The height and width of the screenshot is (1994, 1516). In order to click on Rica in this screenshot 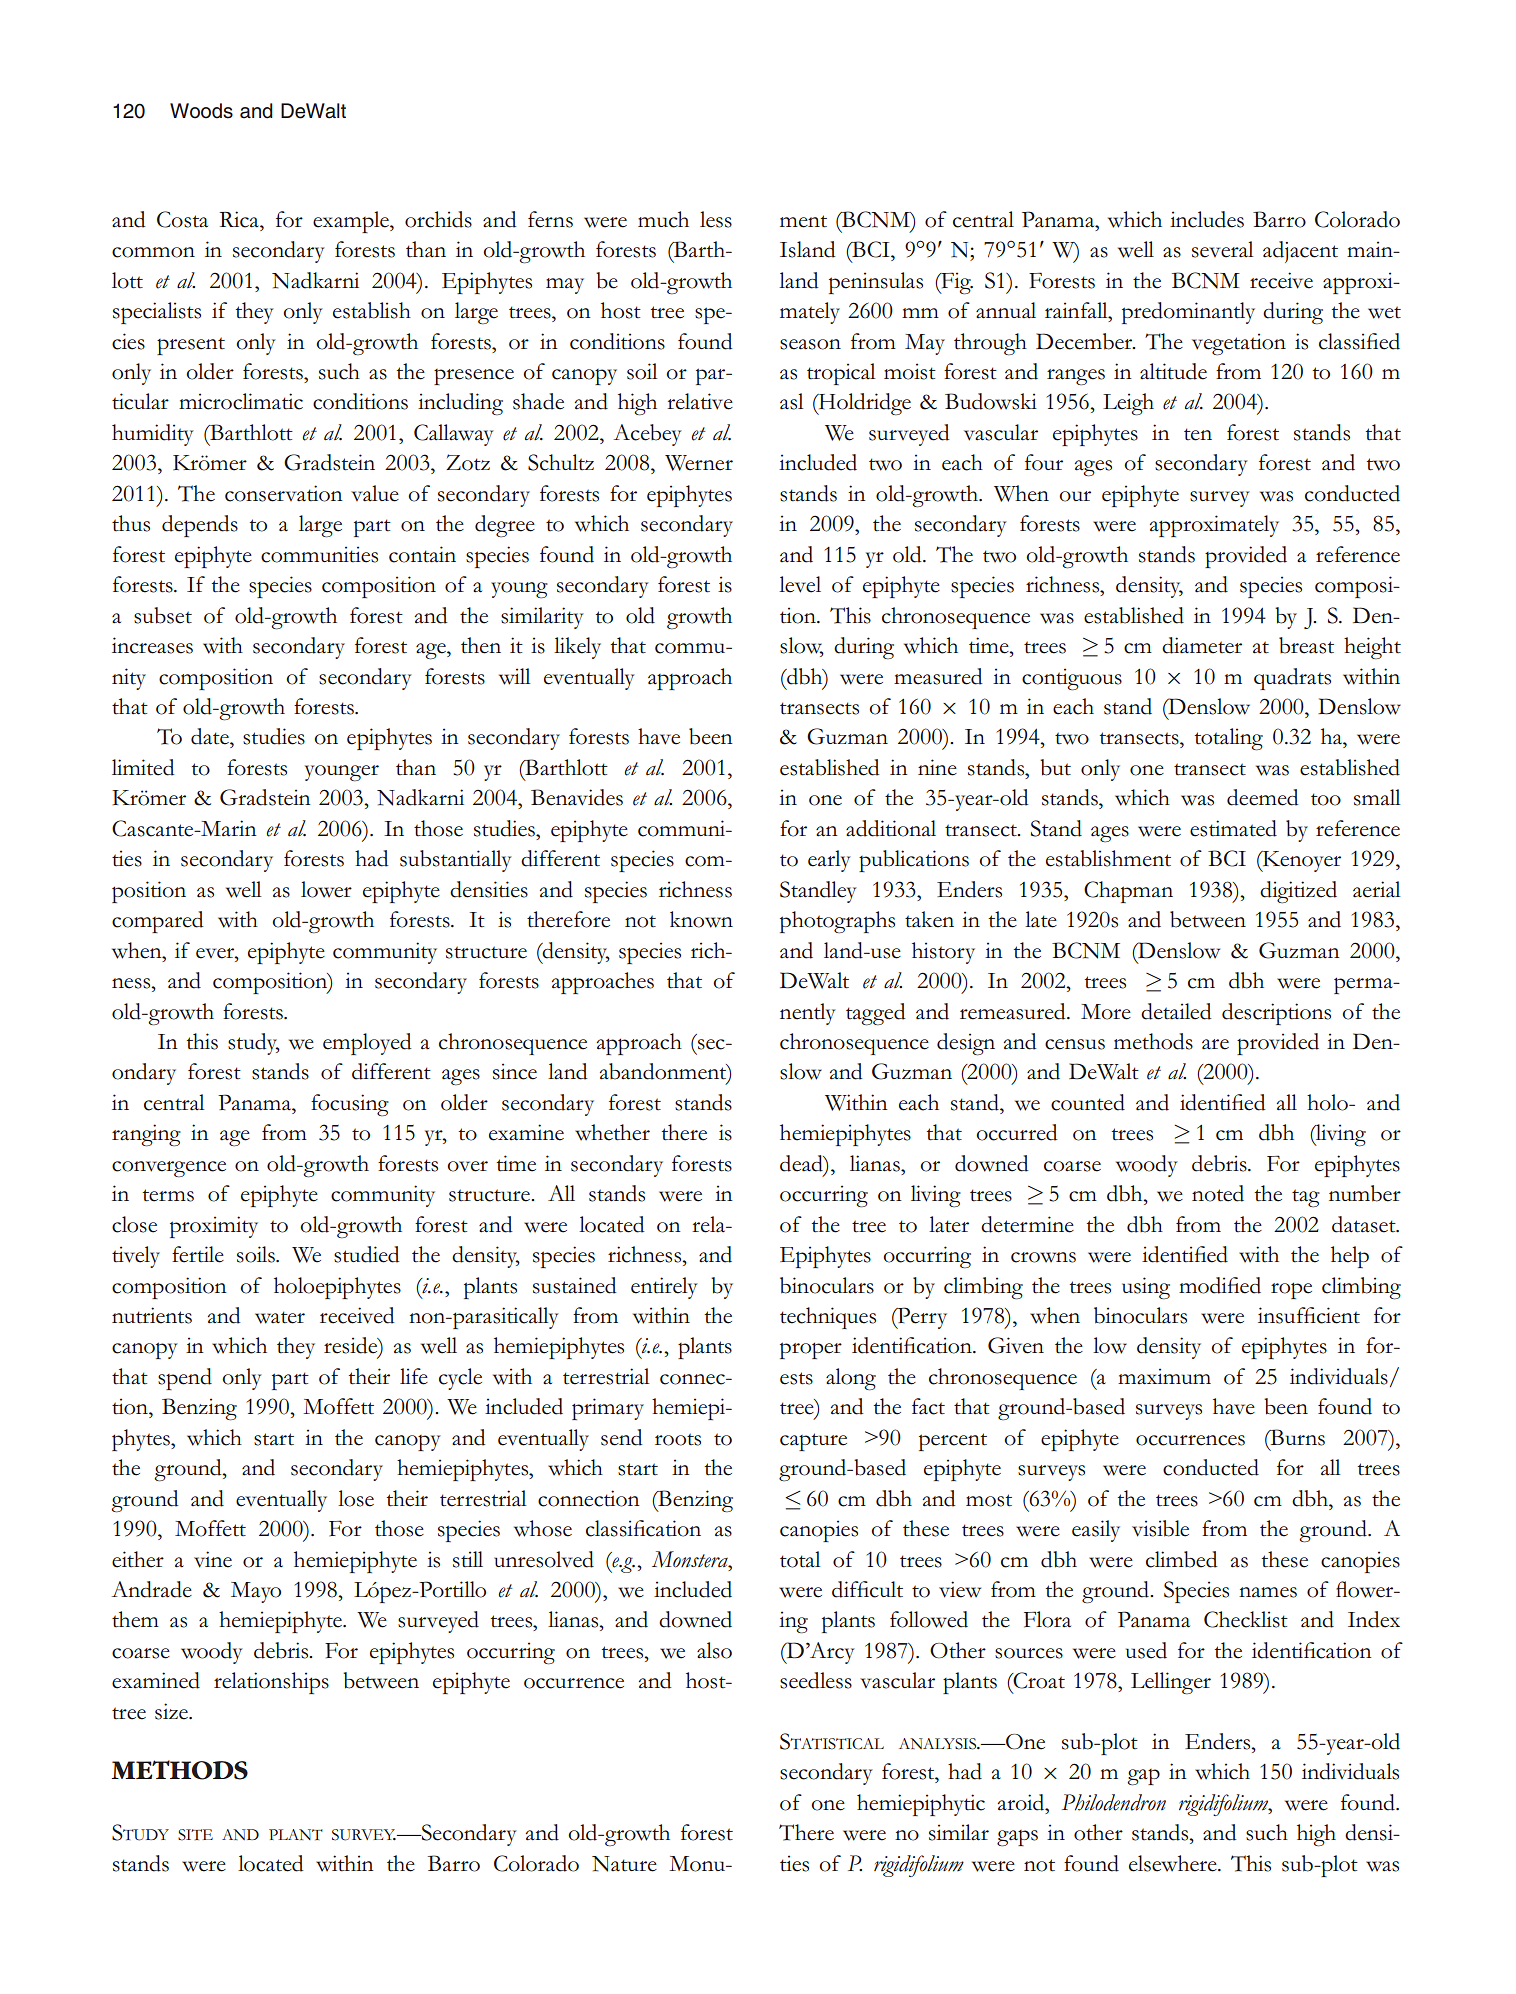, I will do `click(240, 219)`.
